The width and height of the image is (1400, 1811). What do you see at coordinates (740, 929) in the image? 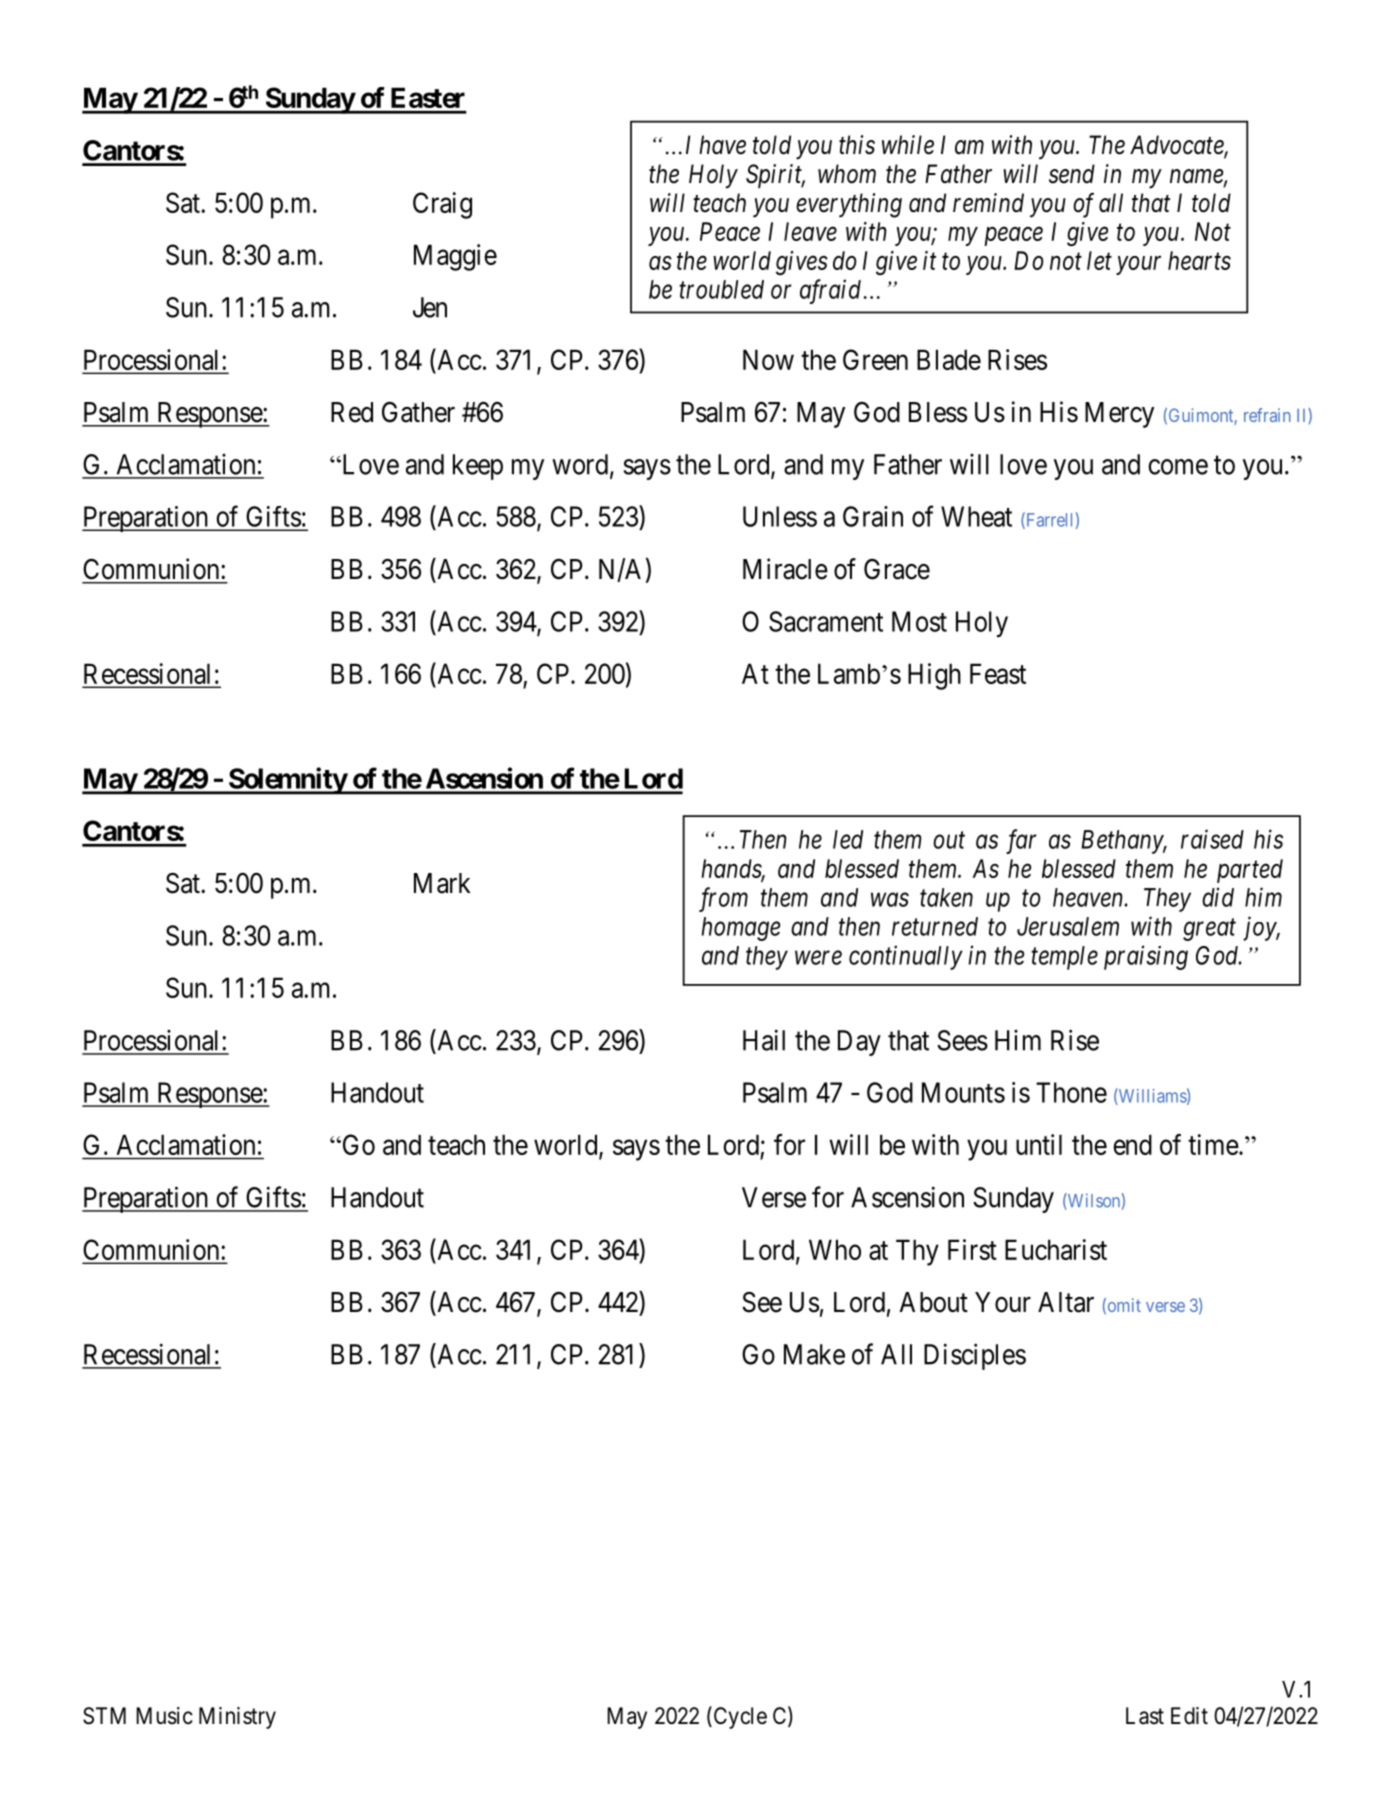
I see `homage` at bounding box center [740, 929].
